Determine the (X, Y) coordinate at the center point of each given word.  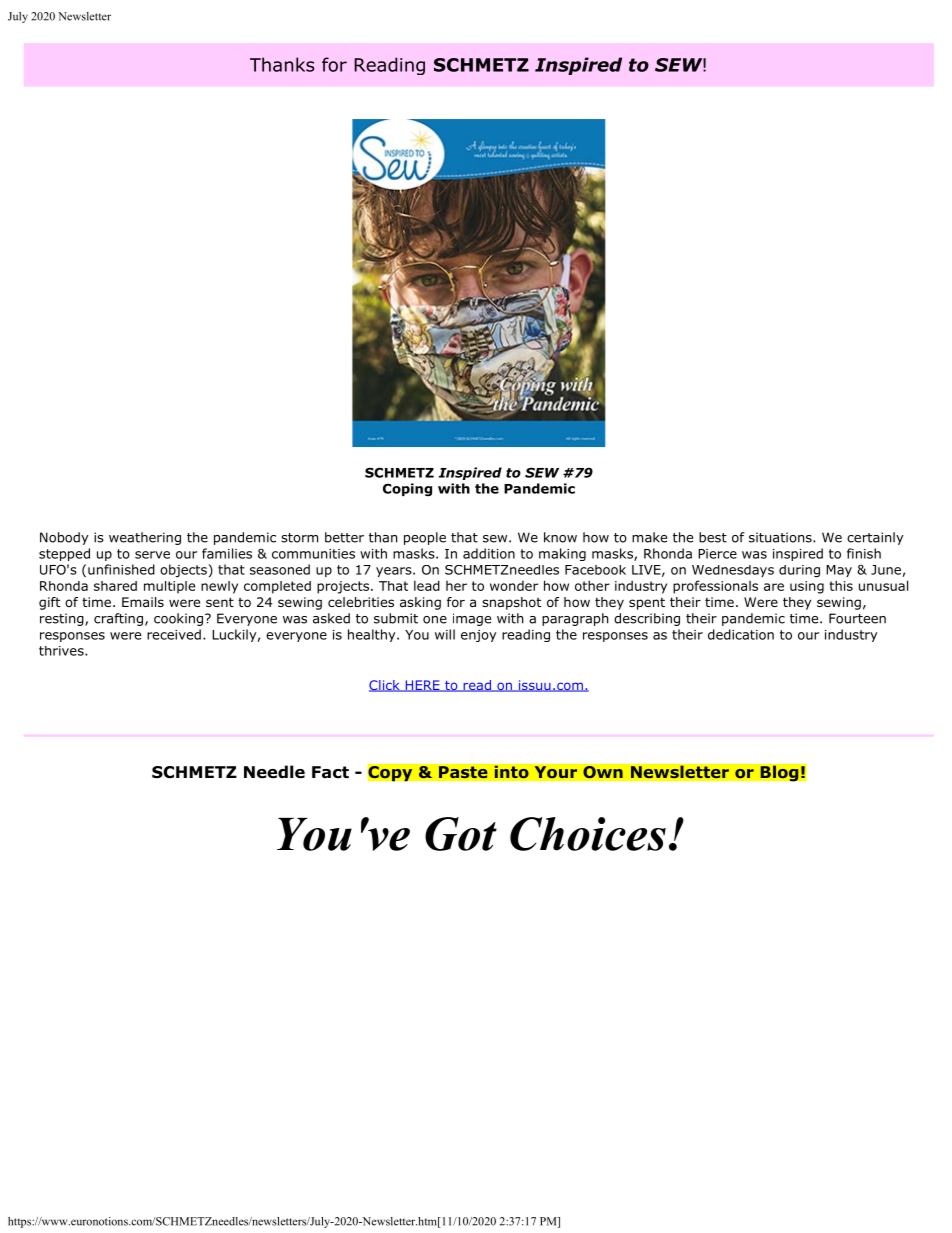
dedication (741, 634)
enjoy (478, 636)
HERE (422, 686)
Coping (407, 489)
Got (461, 834)
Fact (330, 772)
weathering (145, 538)
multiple (169, 587)
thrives (62, 651)
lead (427, 585)
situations (781, 537)
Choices (588, 834)
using (807, 587)
